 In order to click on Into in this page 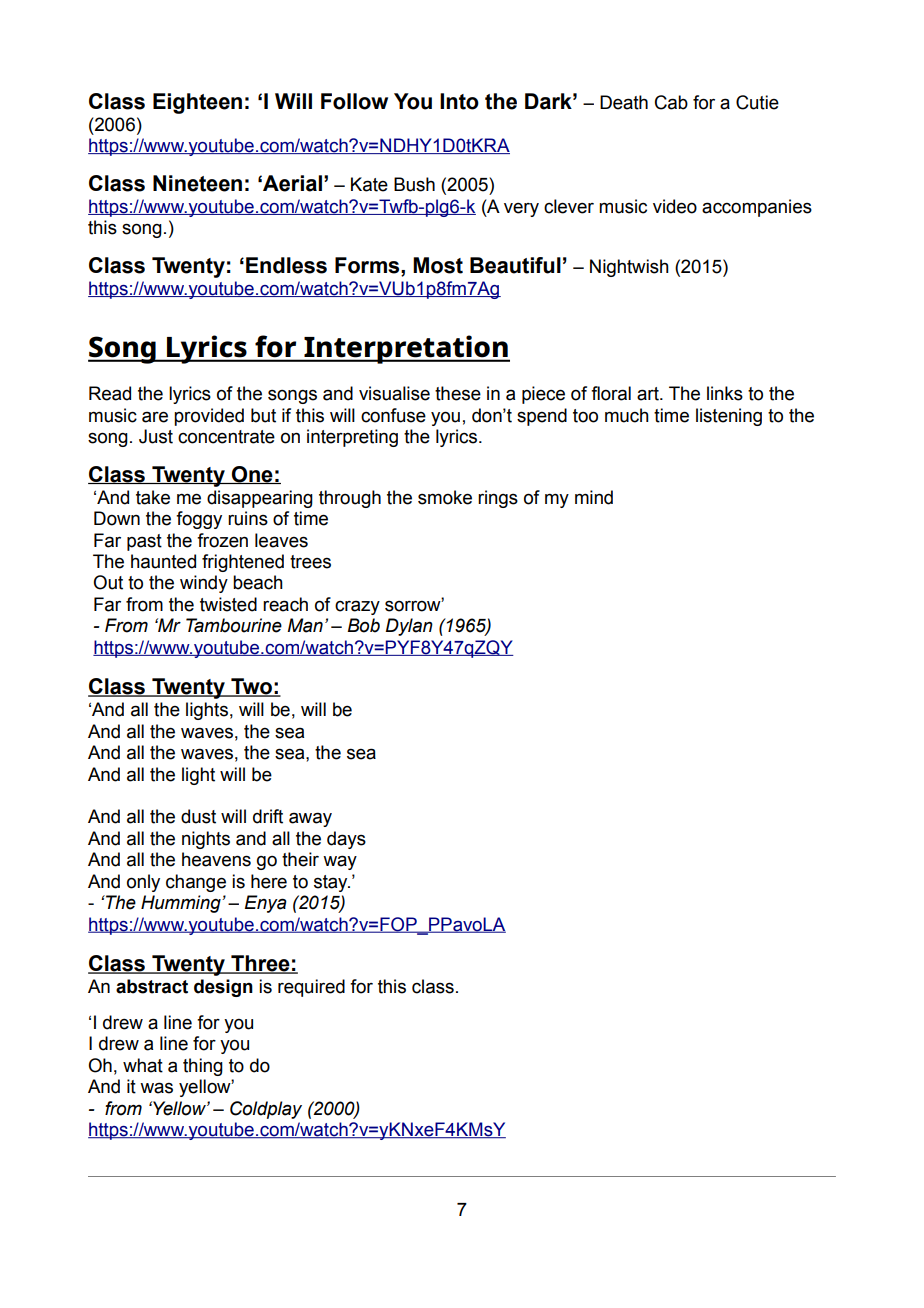, I will do `click(459, 101)`.
